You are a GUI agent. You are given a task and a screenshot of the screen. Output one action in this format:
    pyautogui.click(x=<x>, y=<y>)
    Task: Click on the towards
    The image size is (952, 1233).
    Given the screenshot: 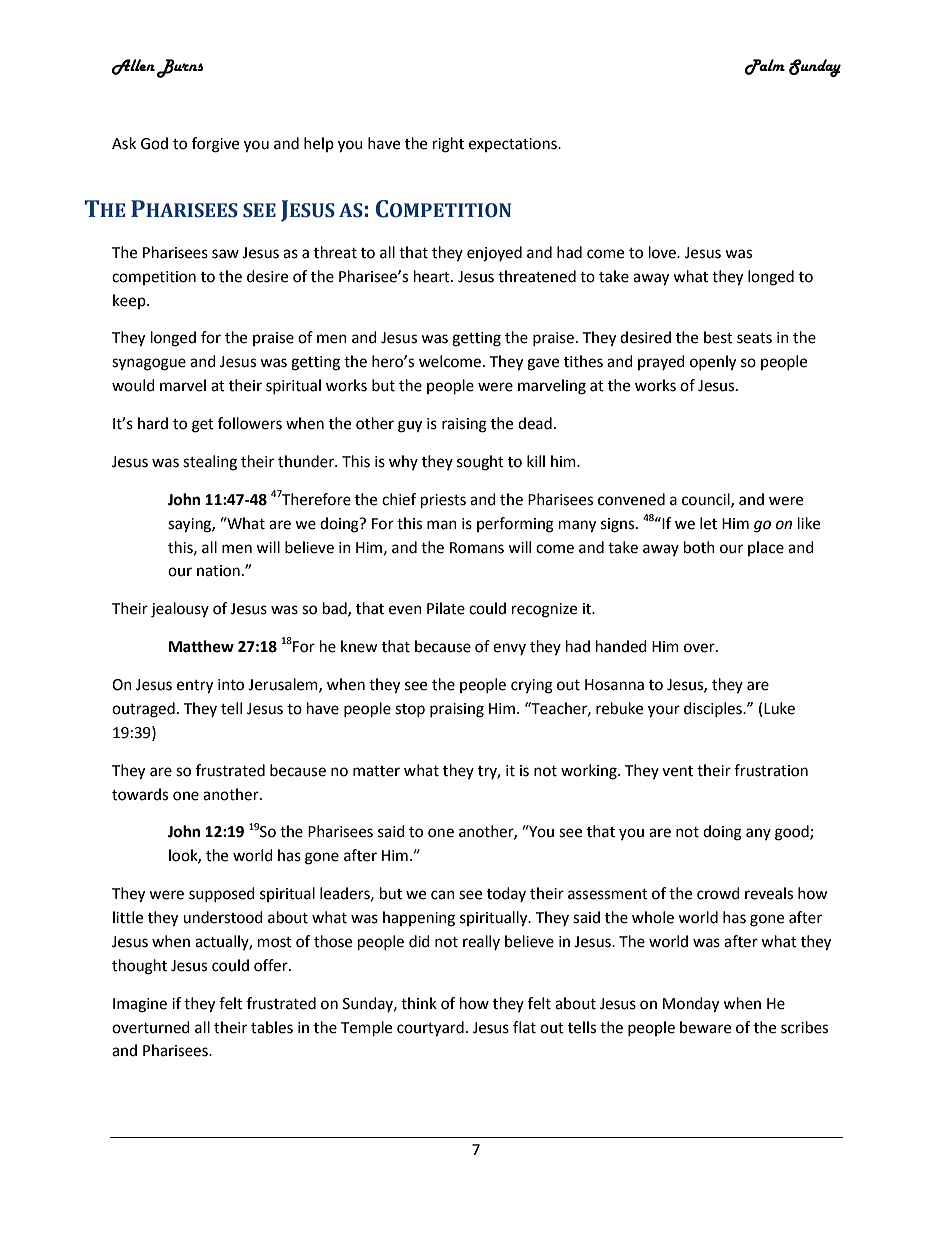 What is the action you would take?
    pyautogui.click(x=140, y=794)
